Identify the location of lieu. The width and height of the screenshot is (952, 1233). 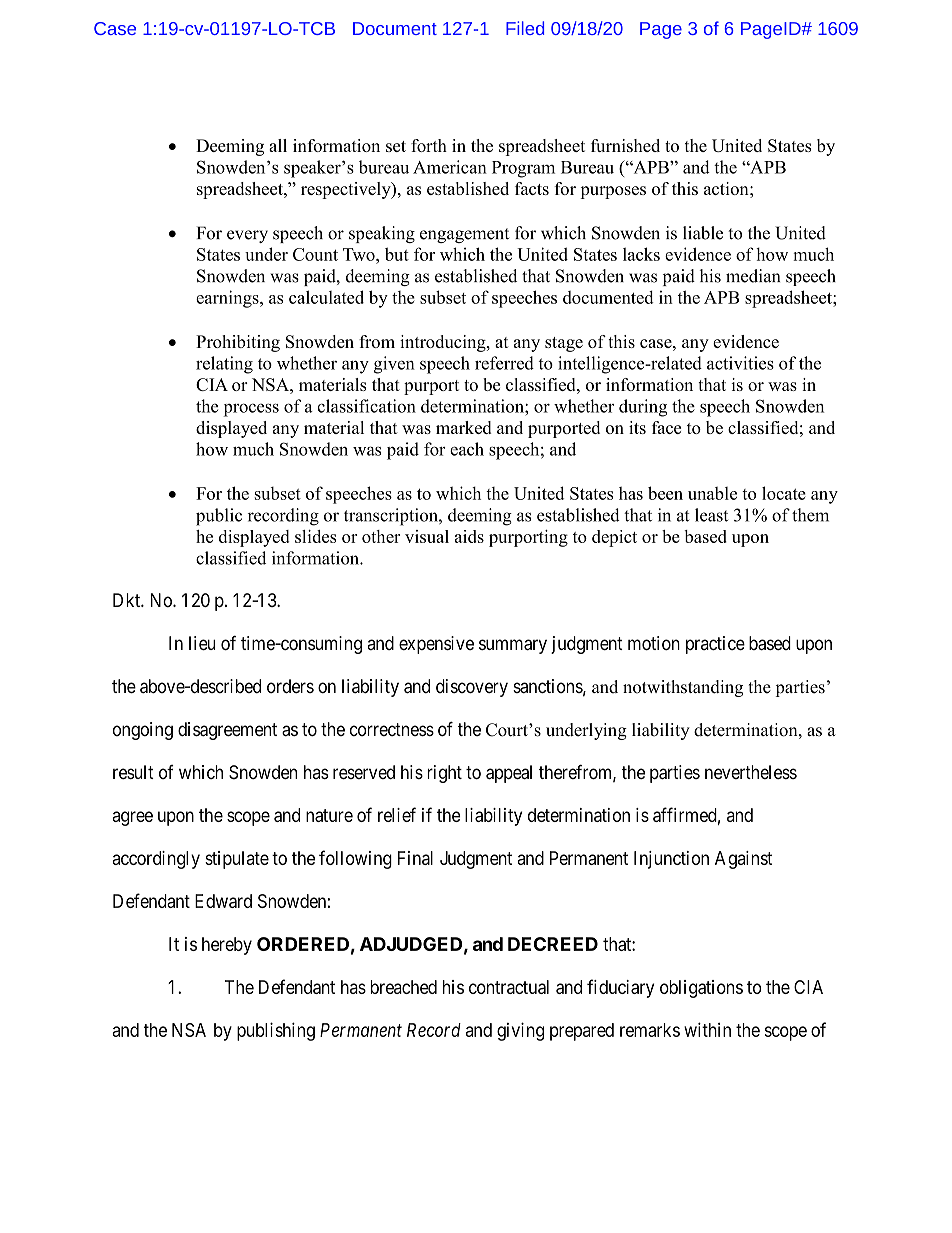
(202, 643).
